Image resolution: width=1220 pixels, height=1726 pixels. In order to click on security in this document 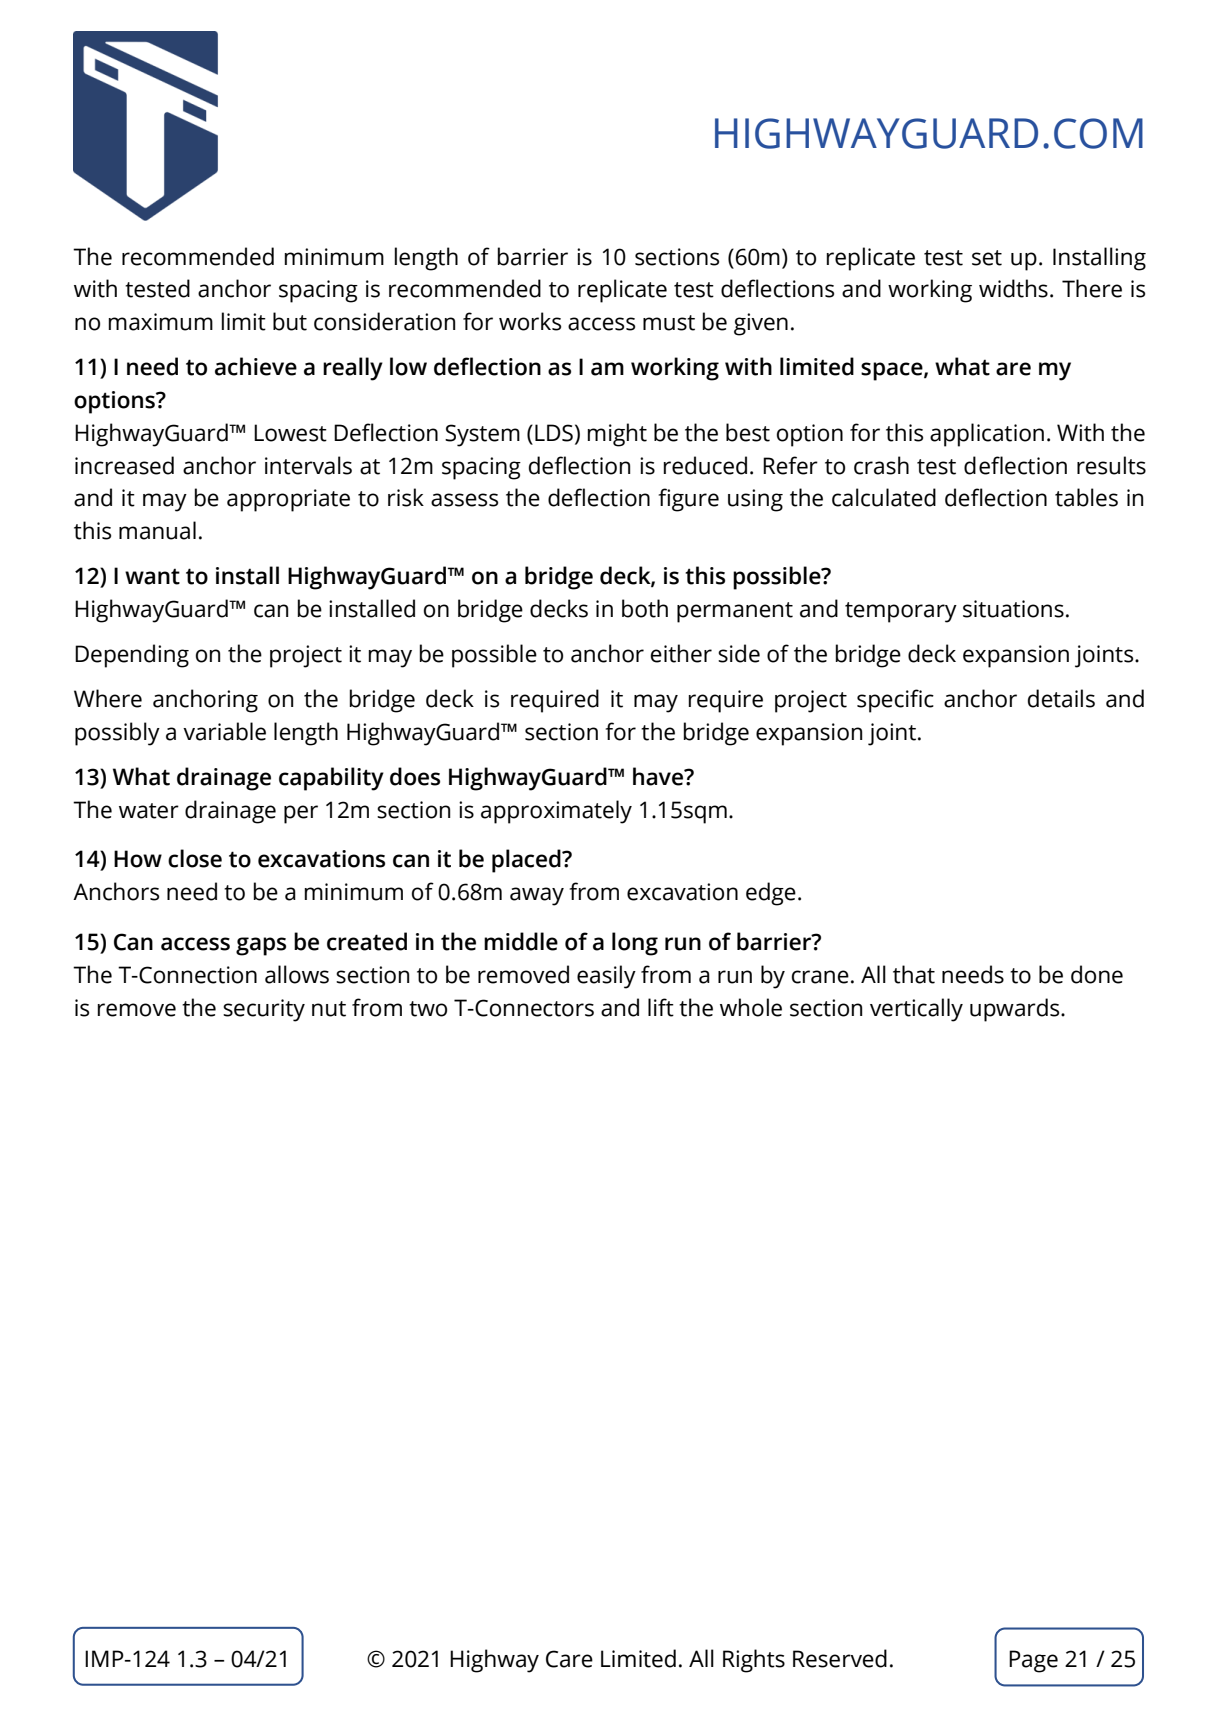, I will do `click(264, 1010)`.
